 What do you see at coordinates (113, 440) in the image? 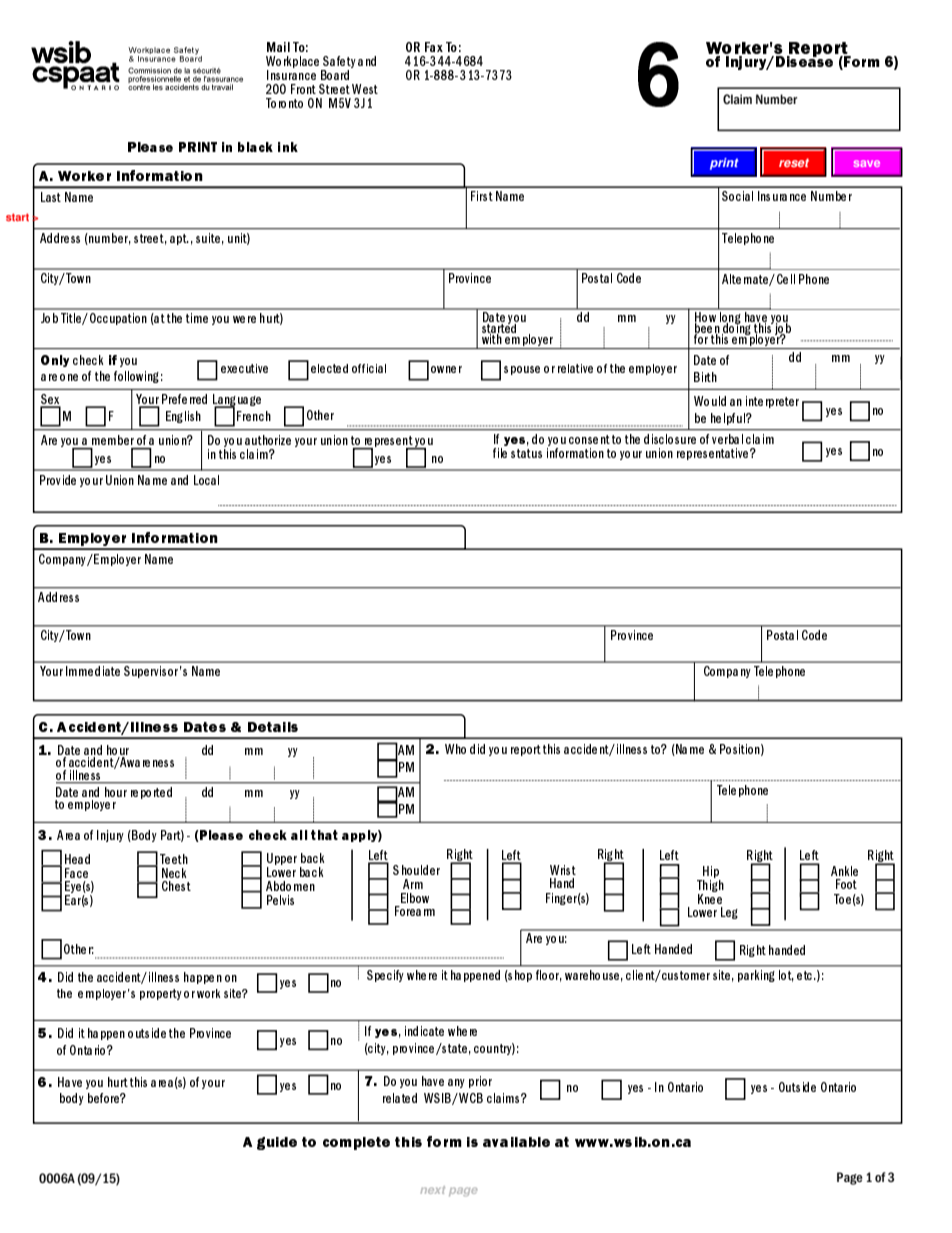
I see `member` at bounding box center [113, 440].
